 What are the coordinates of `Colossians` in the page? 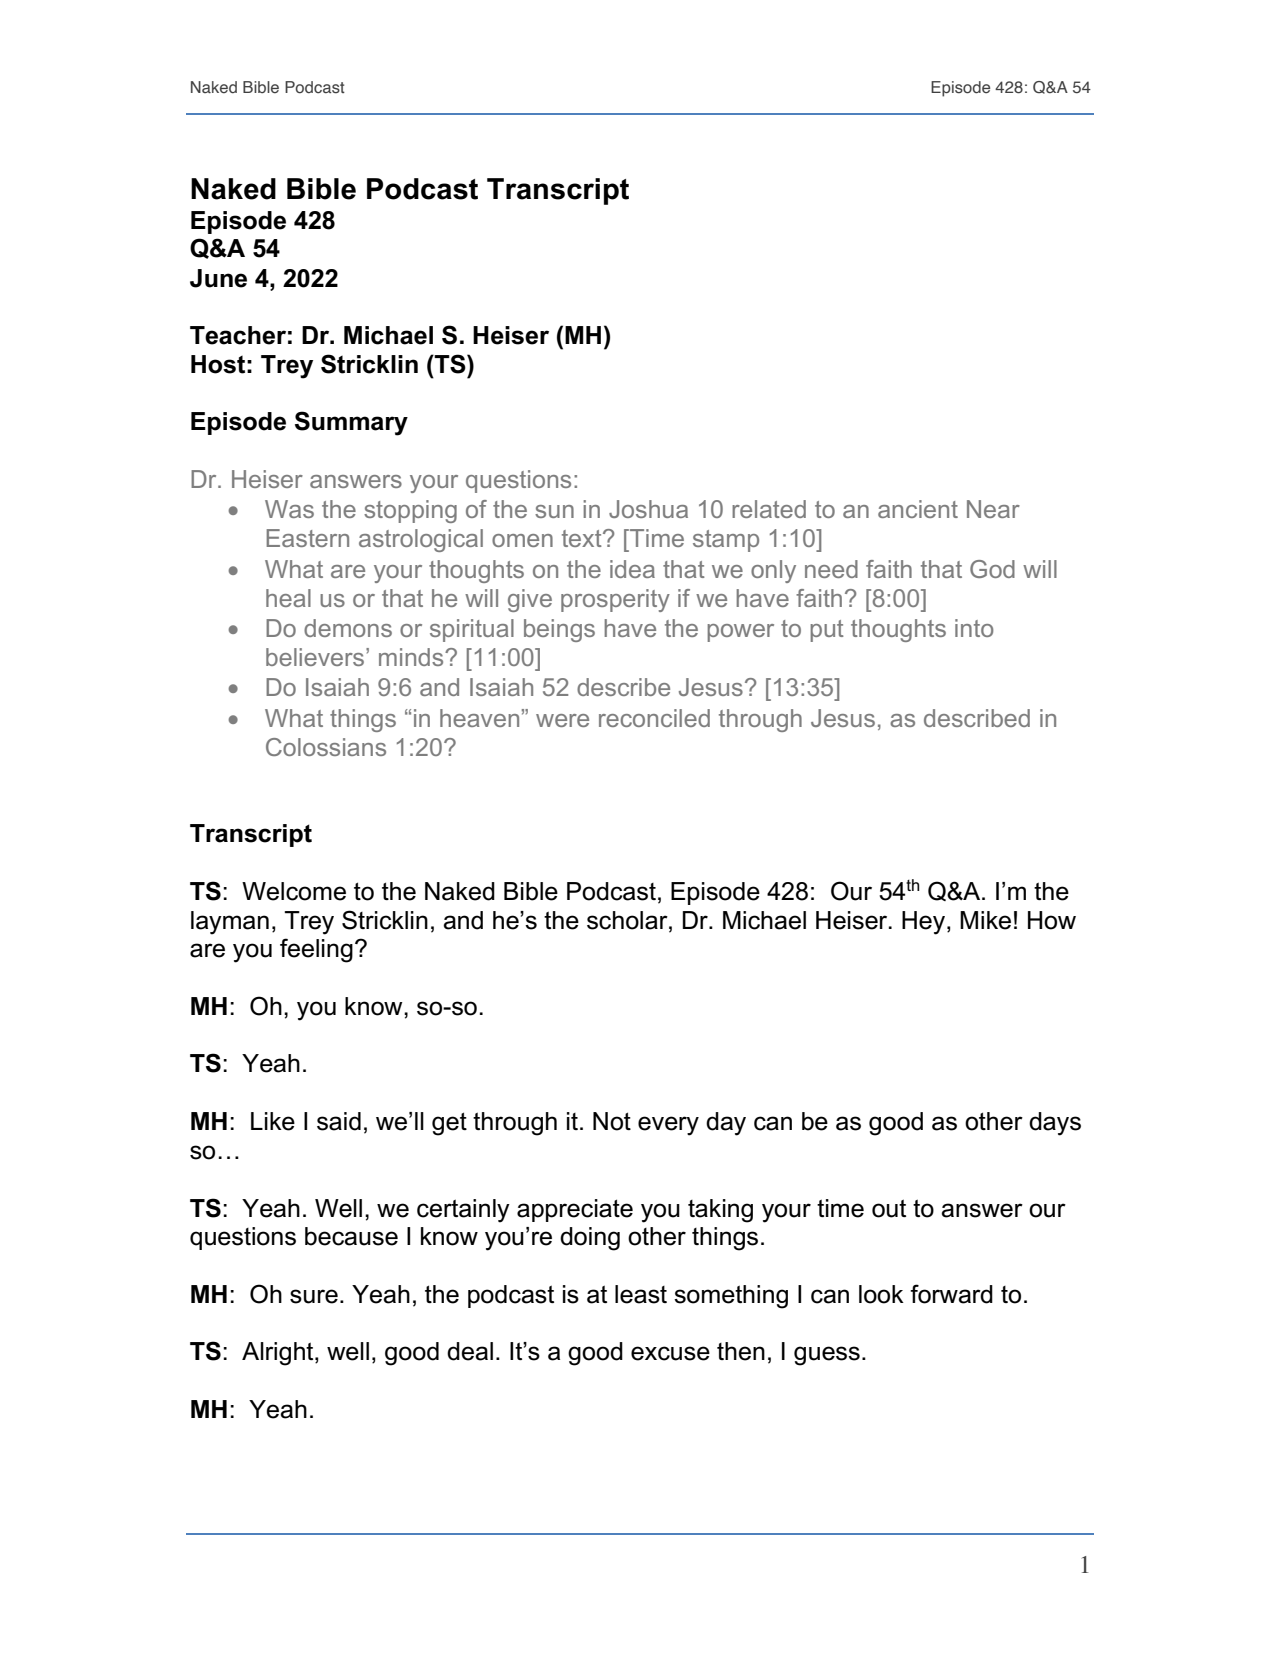 It's located at (326, 747).
